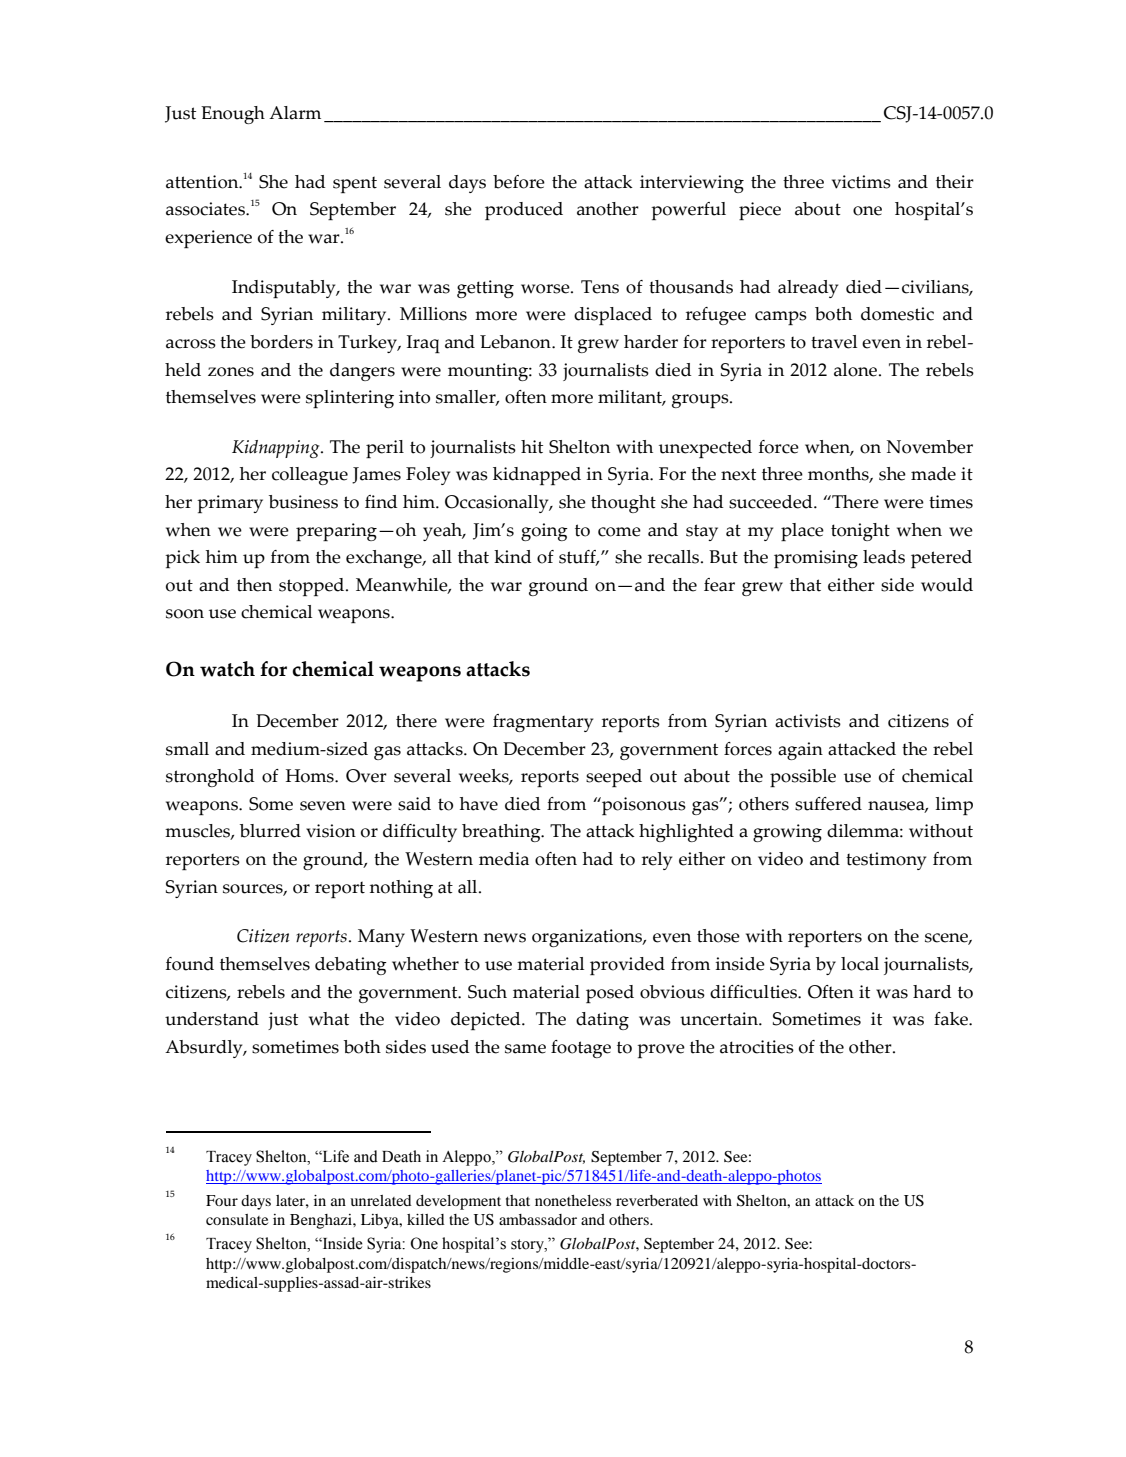 The width and height of the document is (1126, 1457). Describe the element at coordinates (808, 721) in the document. I see `activists` at that location.
